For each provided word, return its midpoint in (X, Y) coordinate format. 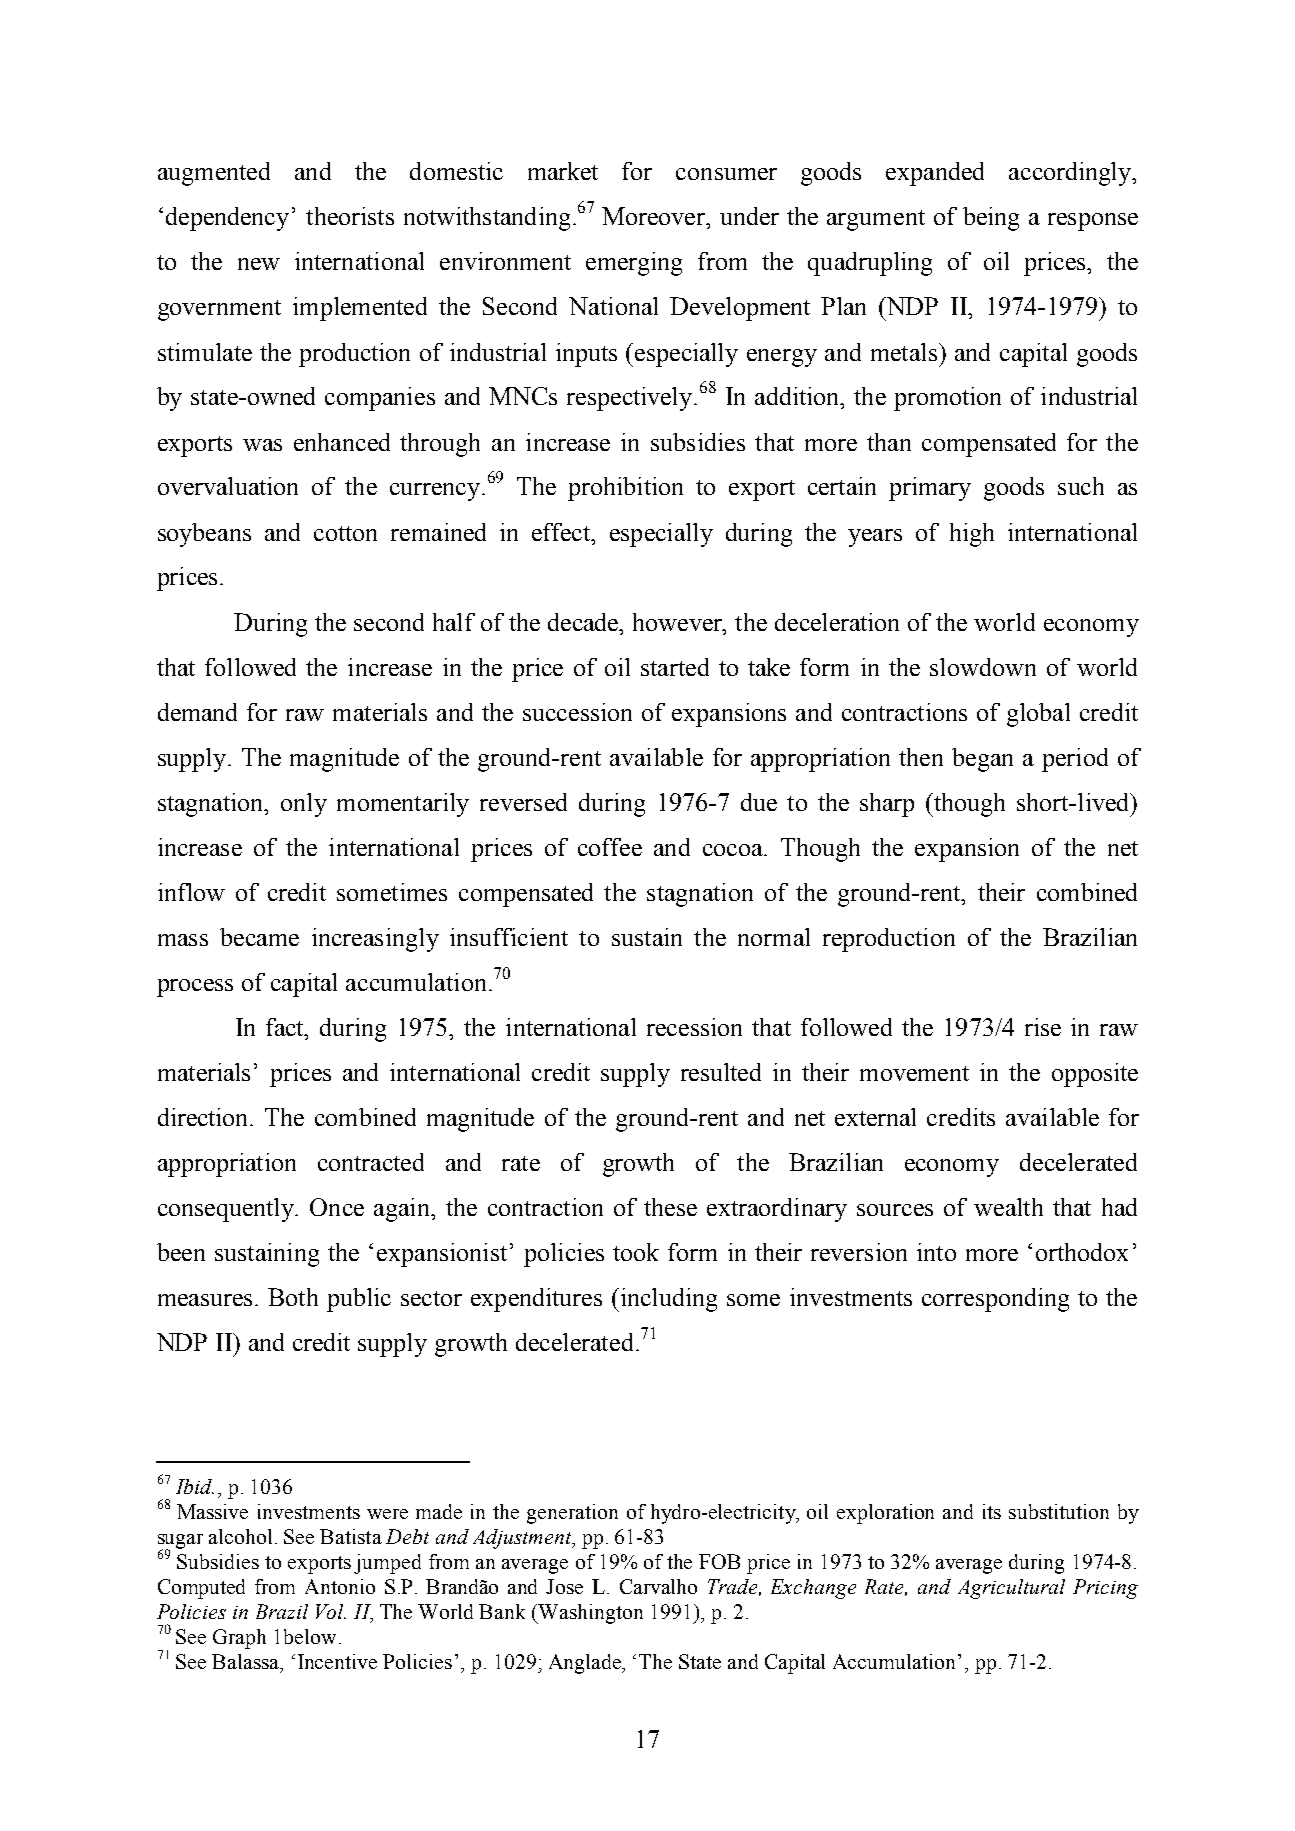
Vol (331, 1611)
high (972, 535)
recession (694, 1027)
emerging (634, 264)
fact (286, 1028)
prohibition (625, 489)
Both (293, 1297)
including (667, 1300)
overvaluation (228, 486)
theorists (350, 216)
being (991, 219)
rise (1043, 1027)
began (982, 760)
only (304, 805)
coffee (610, 847)
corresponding (995, 1300)
